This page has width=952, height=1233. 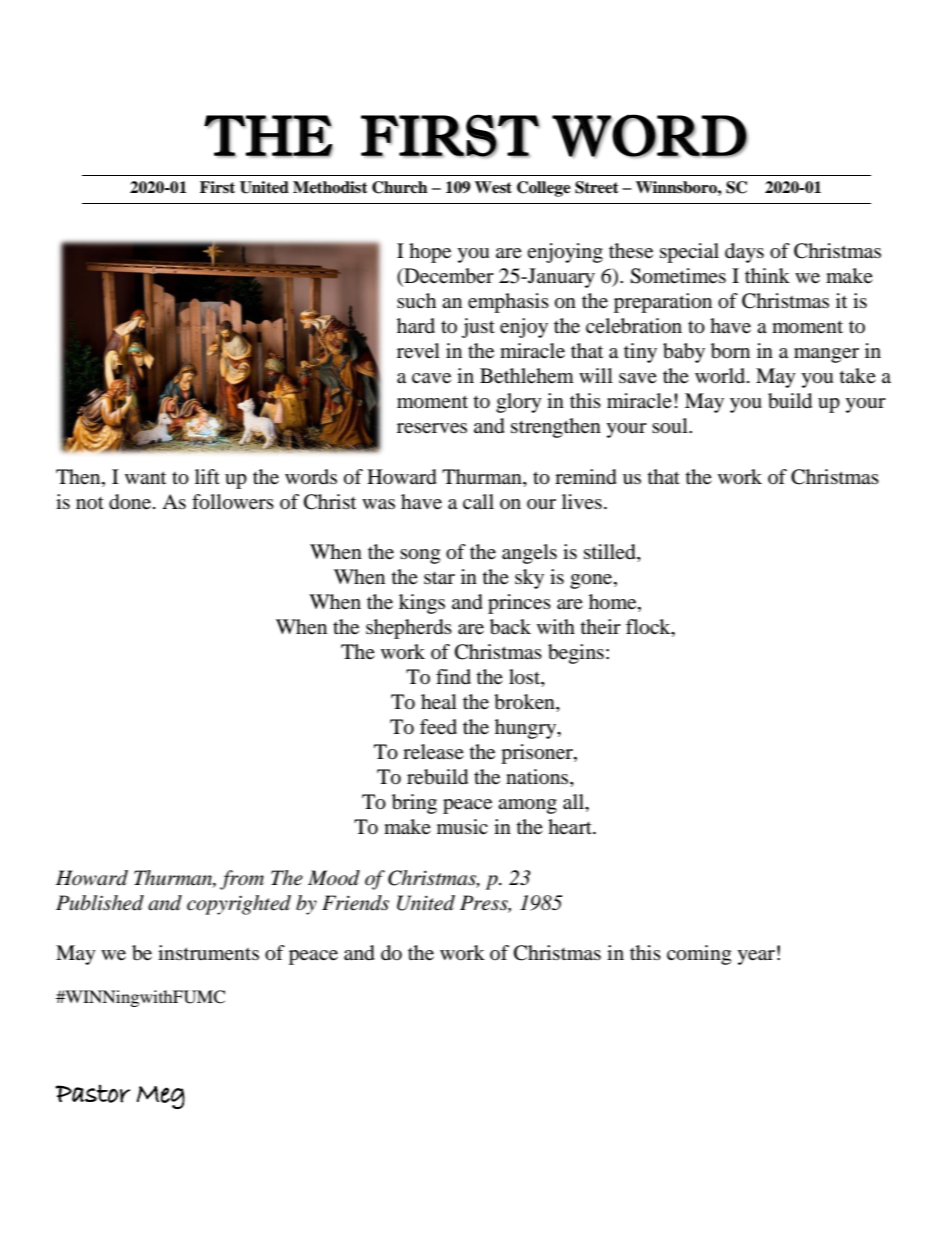 I want to click on world, so click(x=721, y=376).
